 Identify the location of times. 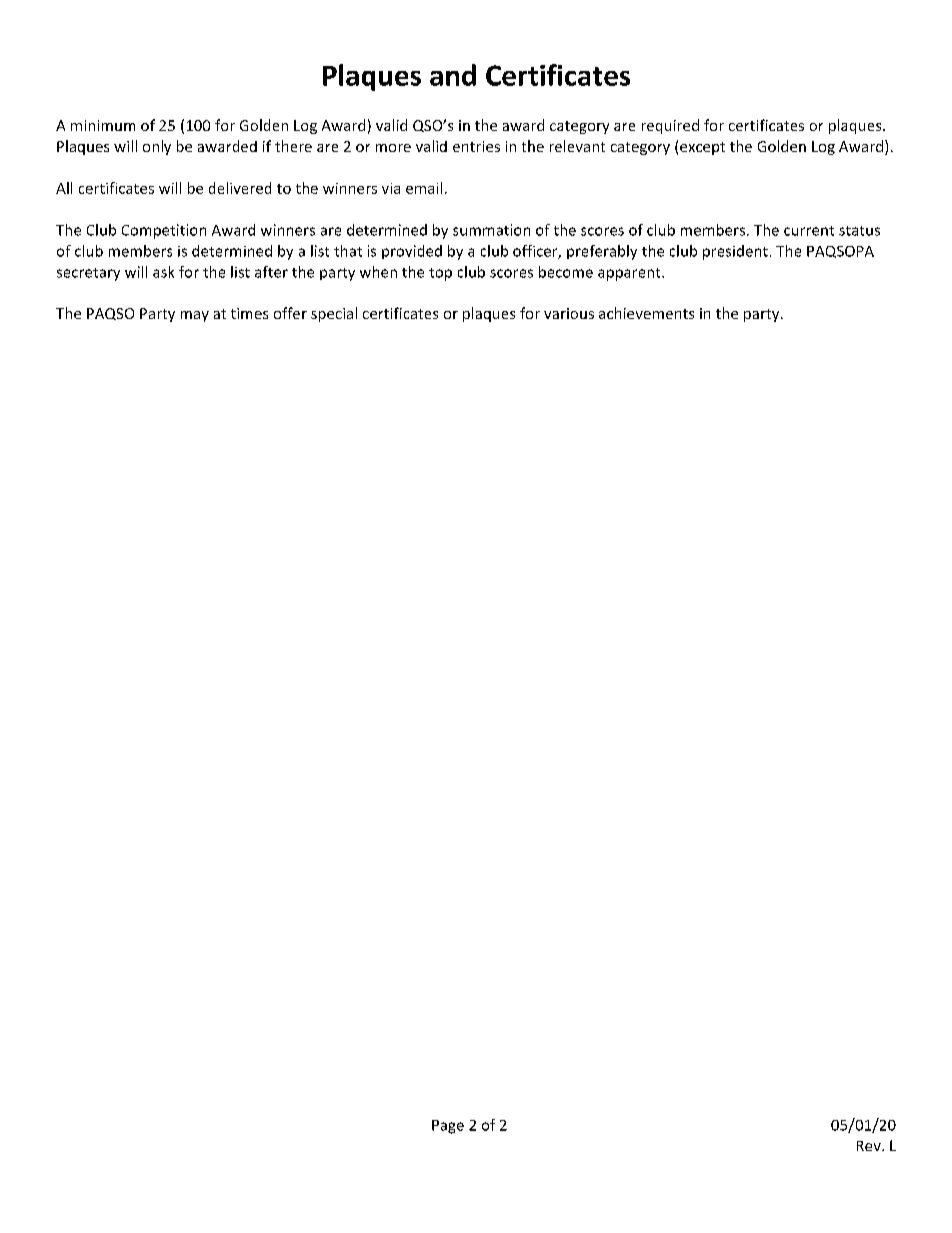
(249, 313).
